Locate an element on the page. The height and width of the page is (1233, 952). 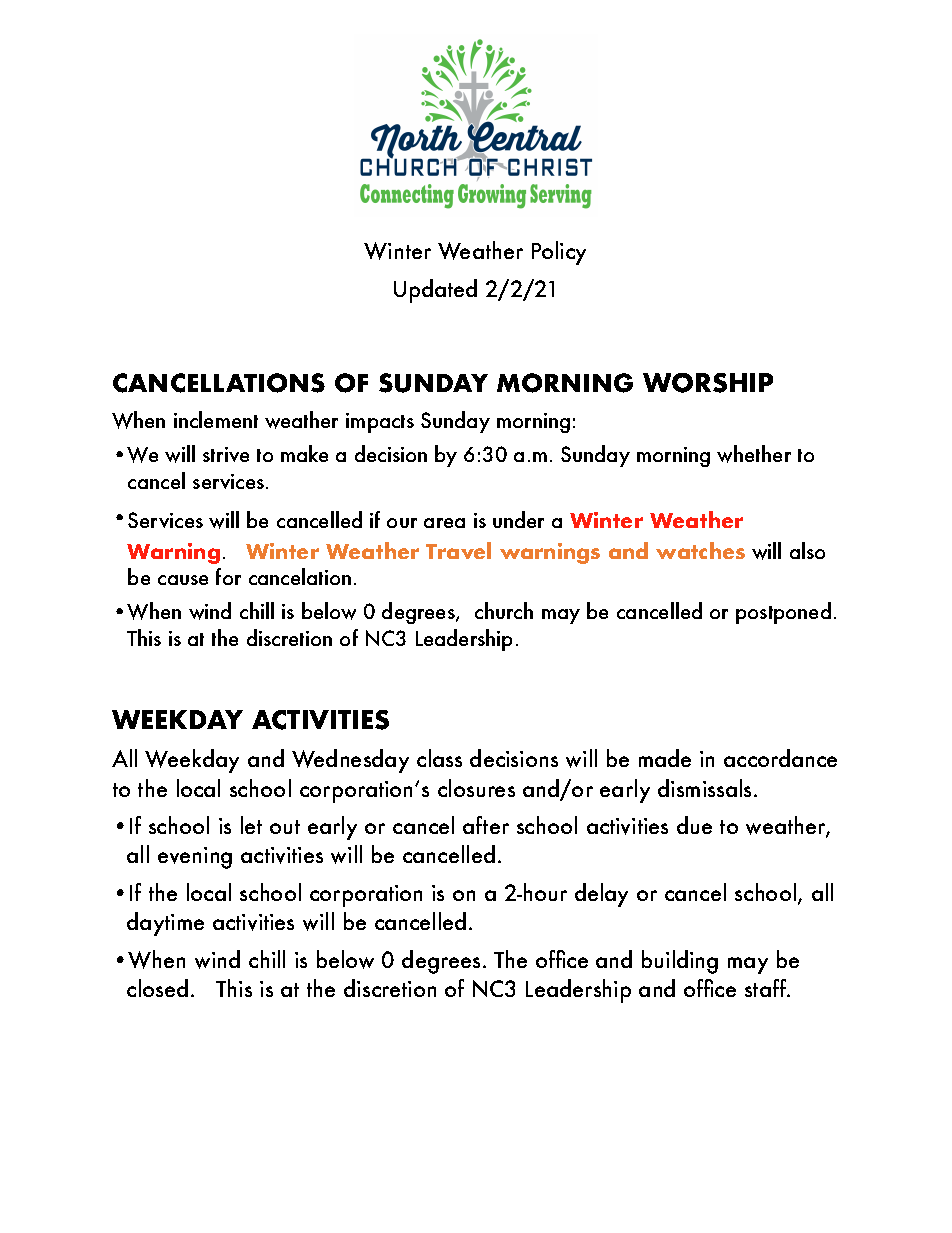
under is located at coordinates (518, 519).
